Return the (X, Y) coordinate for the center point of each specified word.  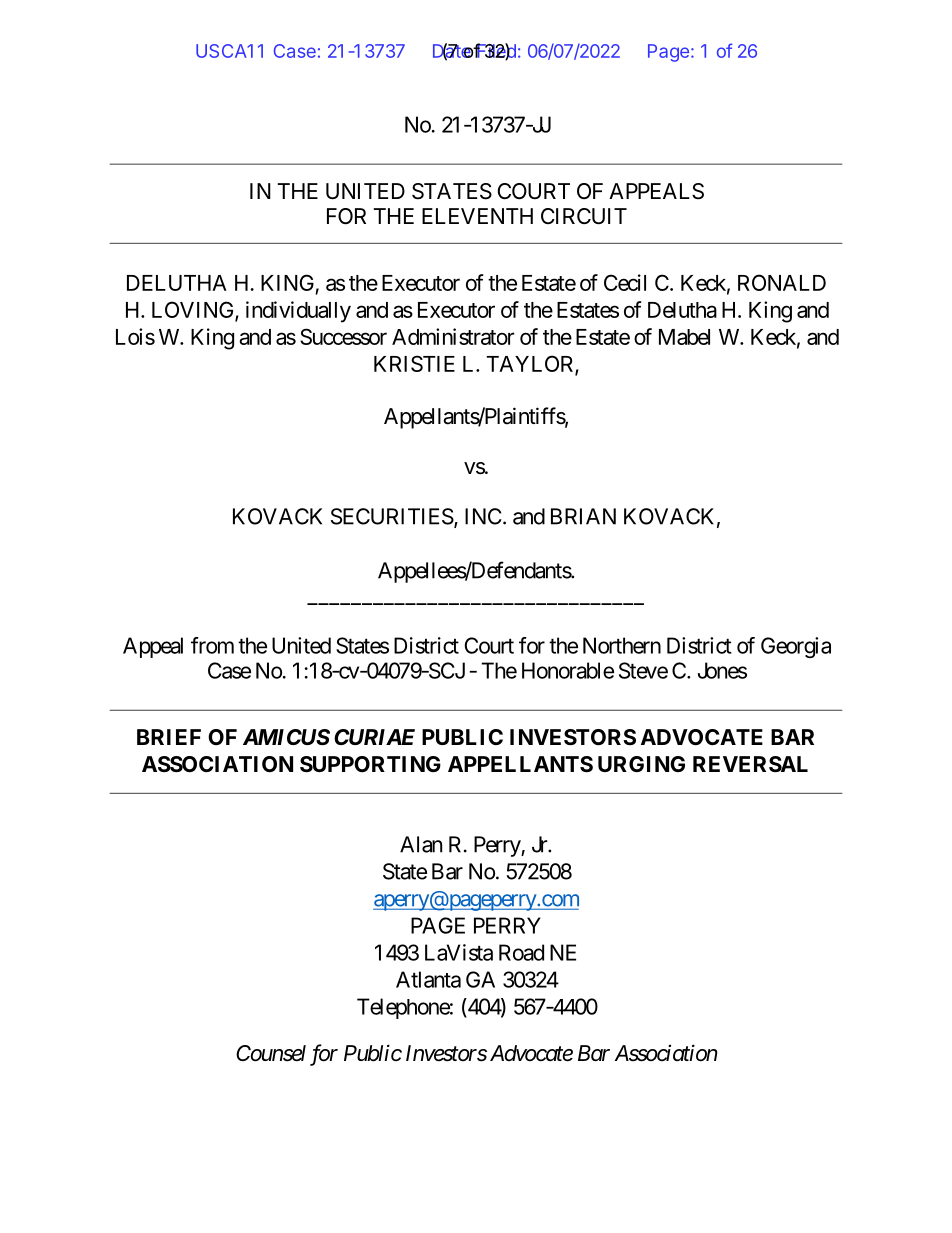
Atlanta (428, 979)
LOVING (194, 311)
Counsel (271, 1053)
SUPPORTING (370, 764)
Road (521, 952)
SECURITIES (392, 516)
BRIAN (583, 516)
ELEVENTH (477, 216)
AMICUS (286, 737)
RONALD (782, 282)
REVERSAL (750, 764)
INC (483, 516)
